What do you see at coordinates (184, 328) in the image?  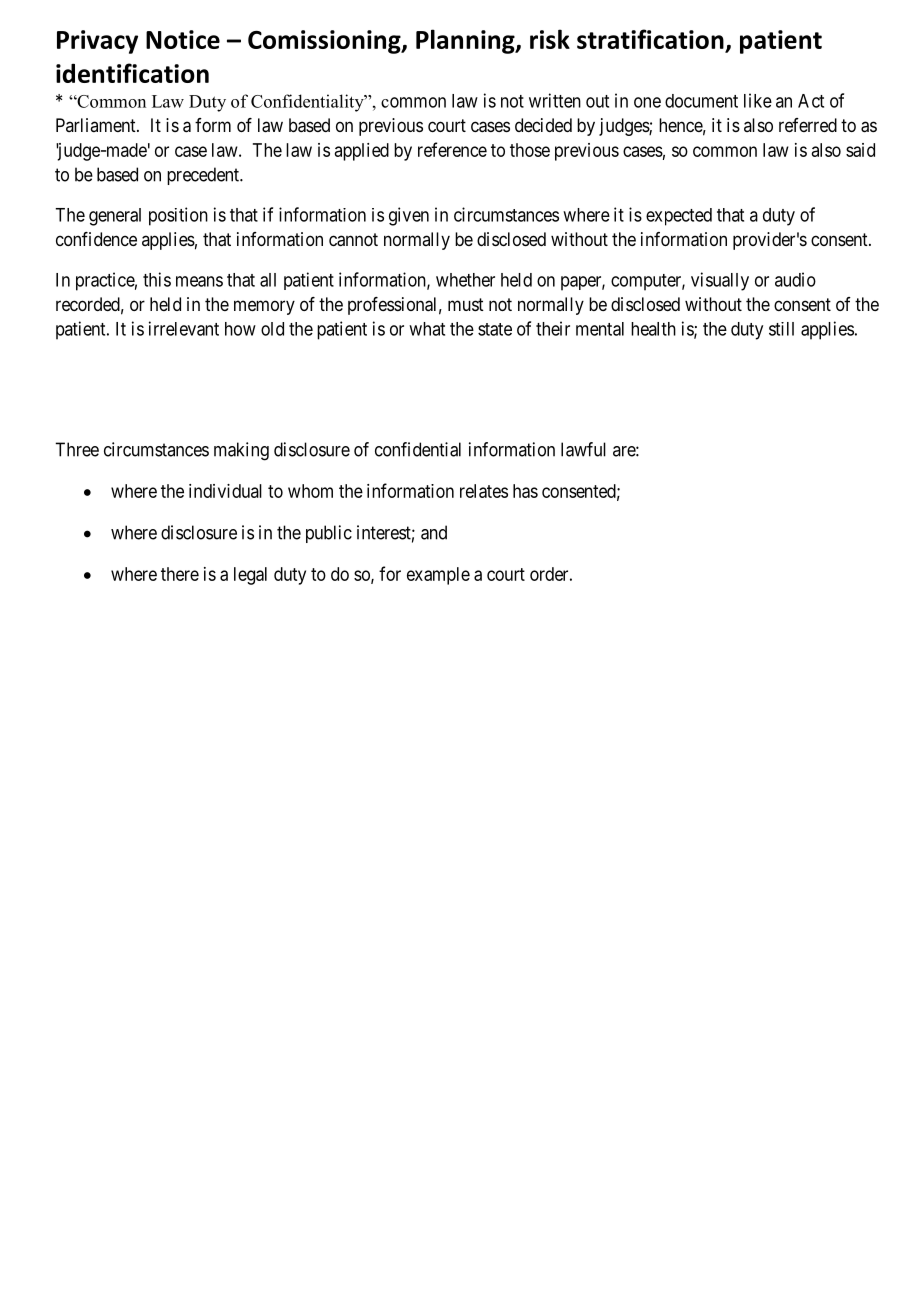 I see `irrelevant` at bounding box center [184, 328].
